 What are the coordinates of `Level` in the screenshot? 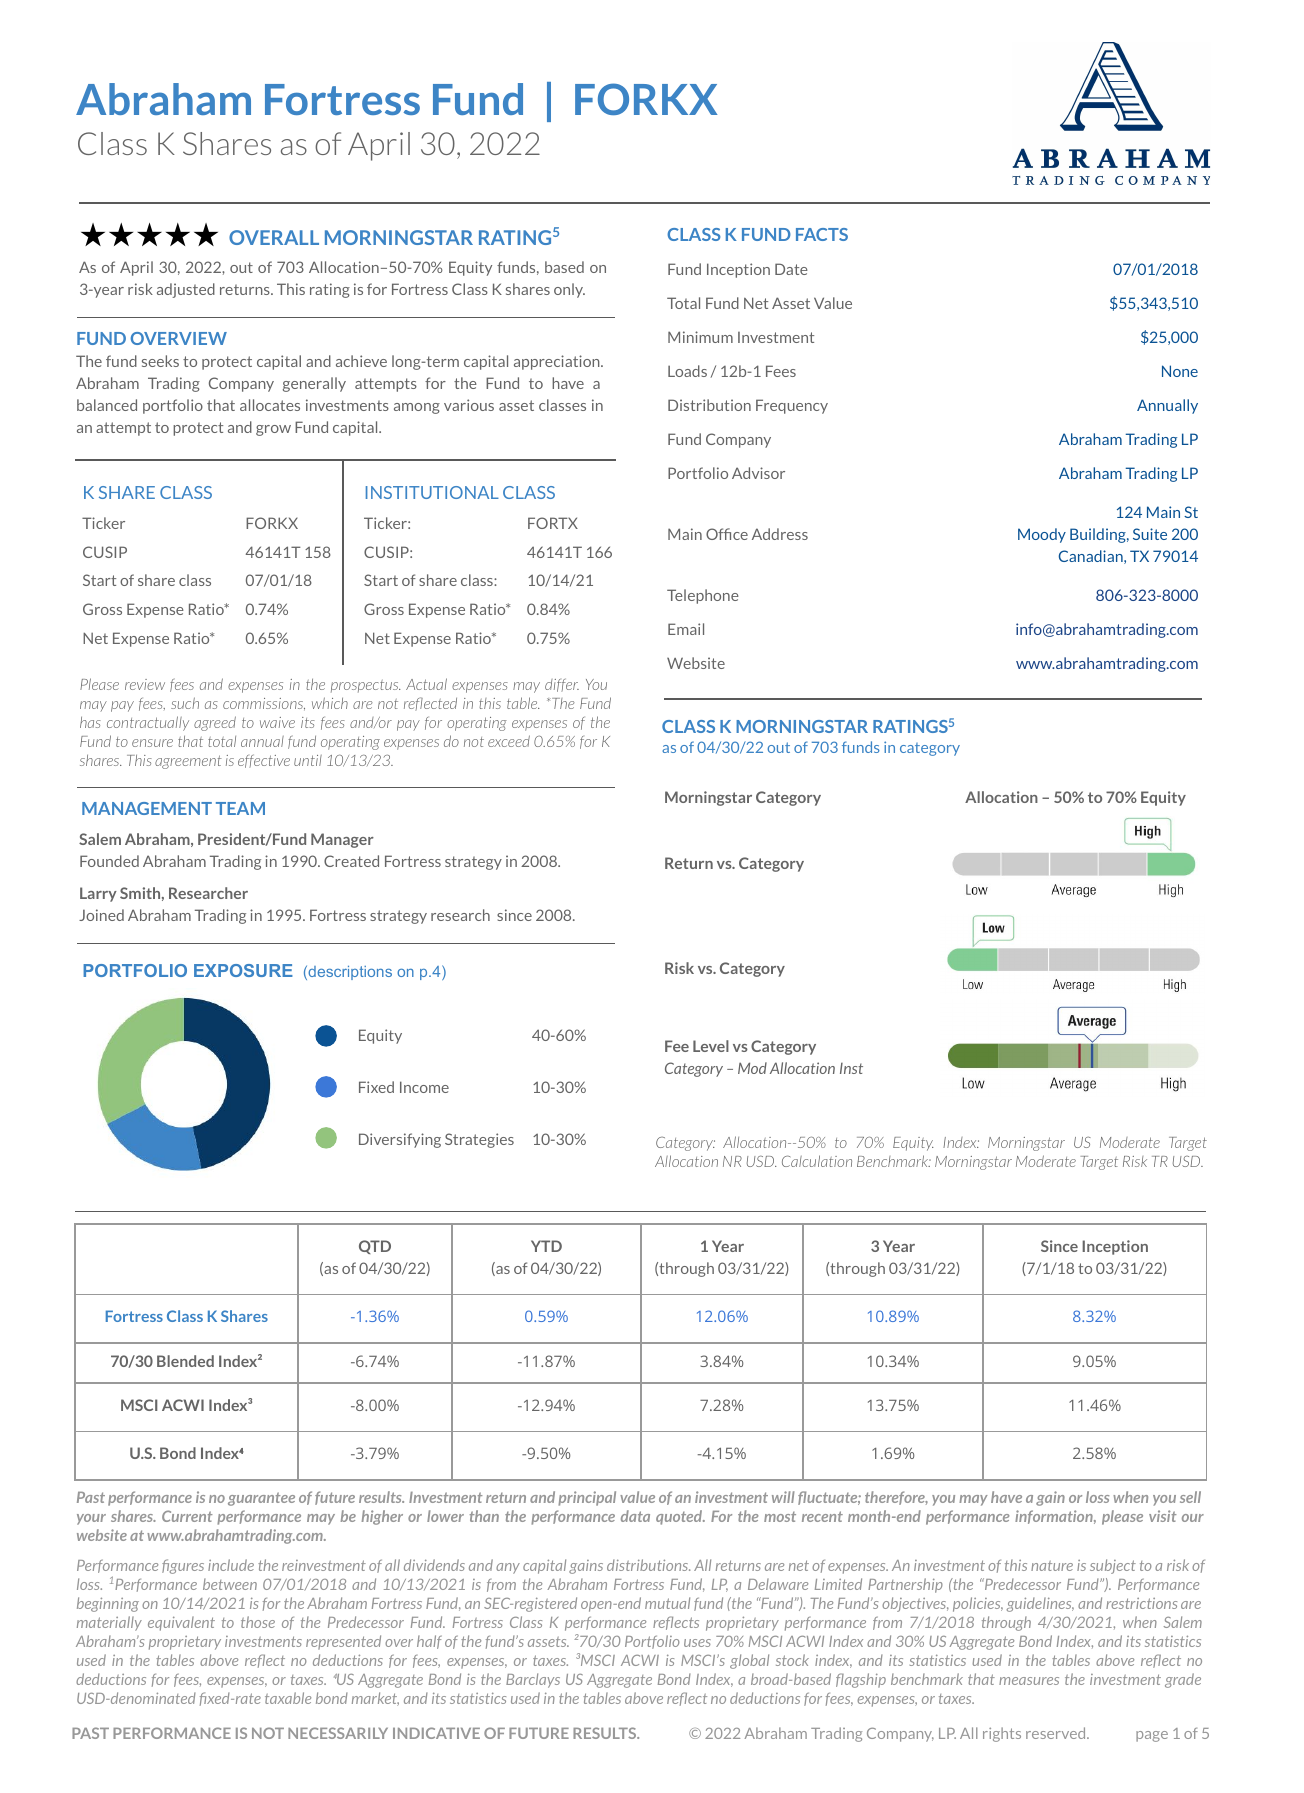 It's located at (711, 1046).
